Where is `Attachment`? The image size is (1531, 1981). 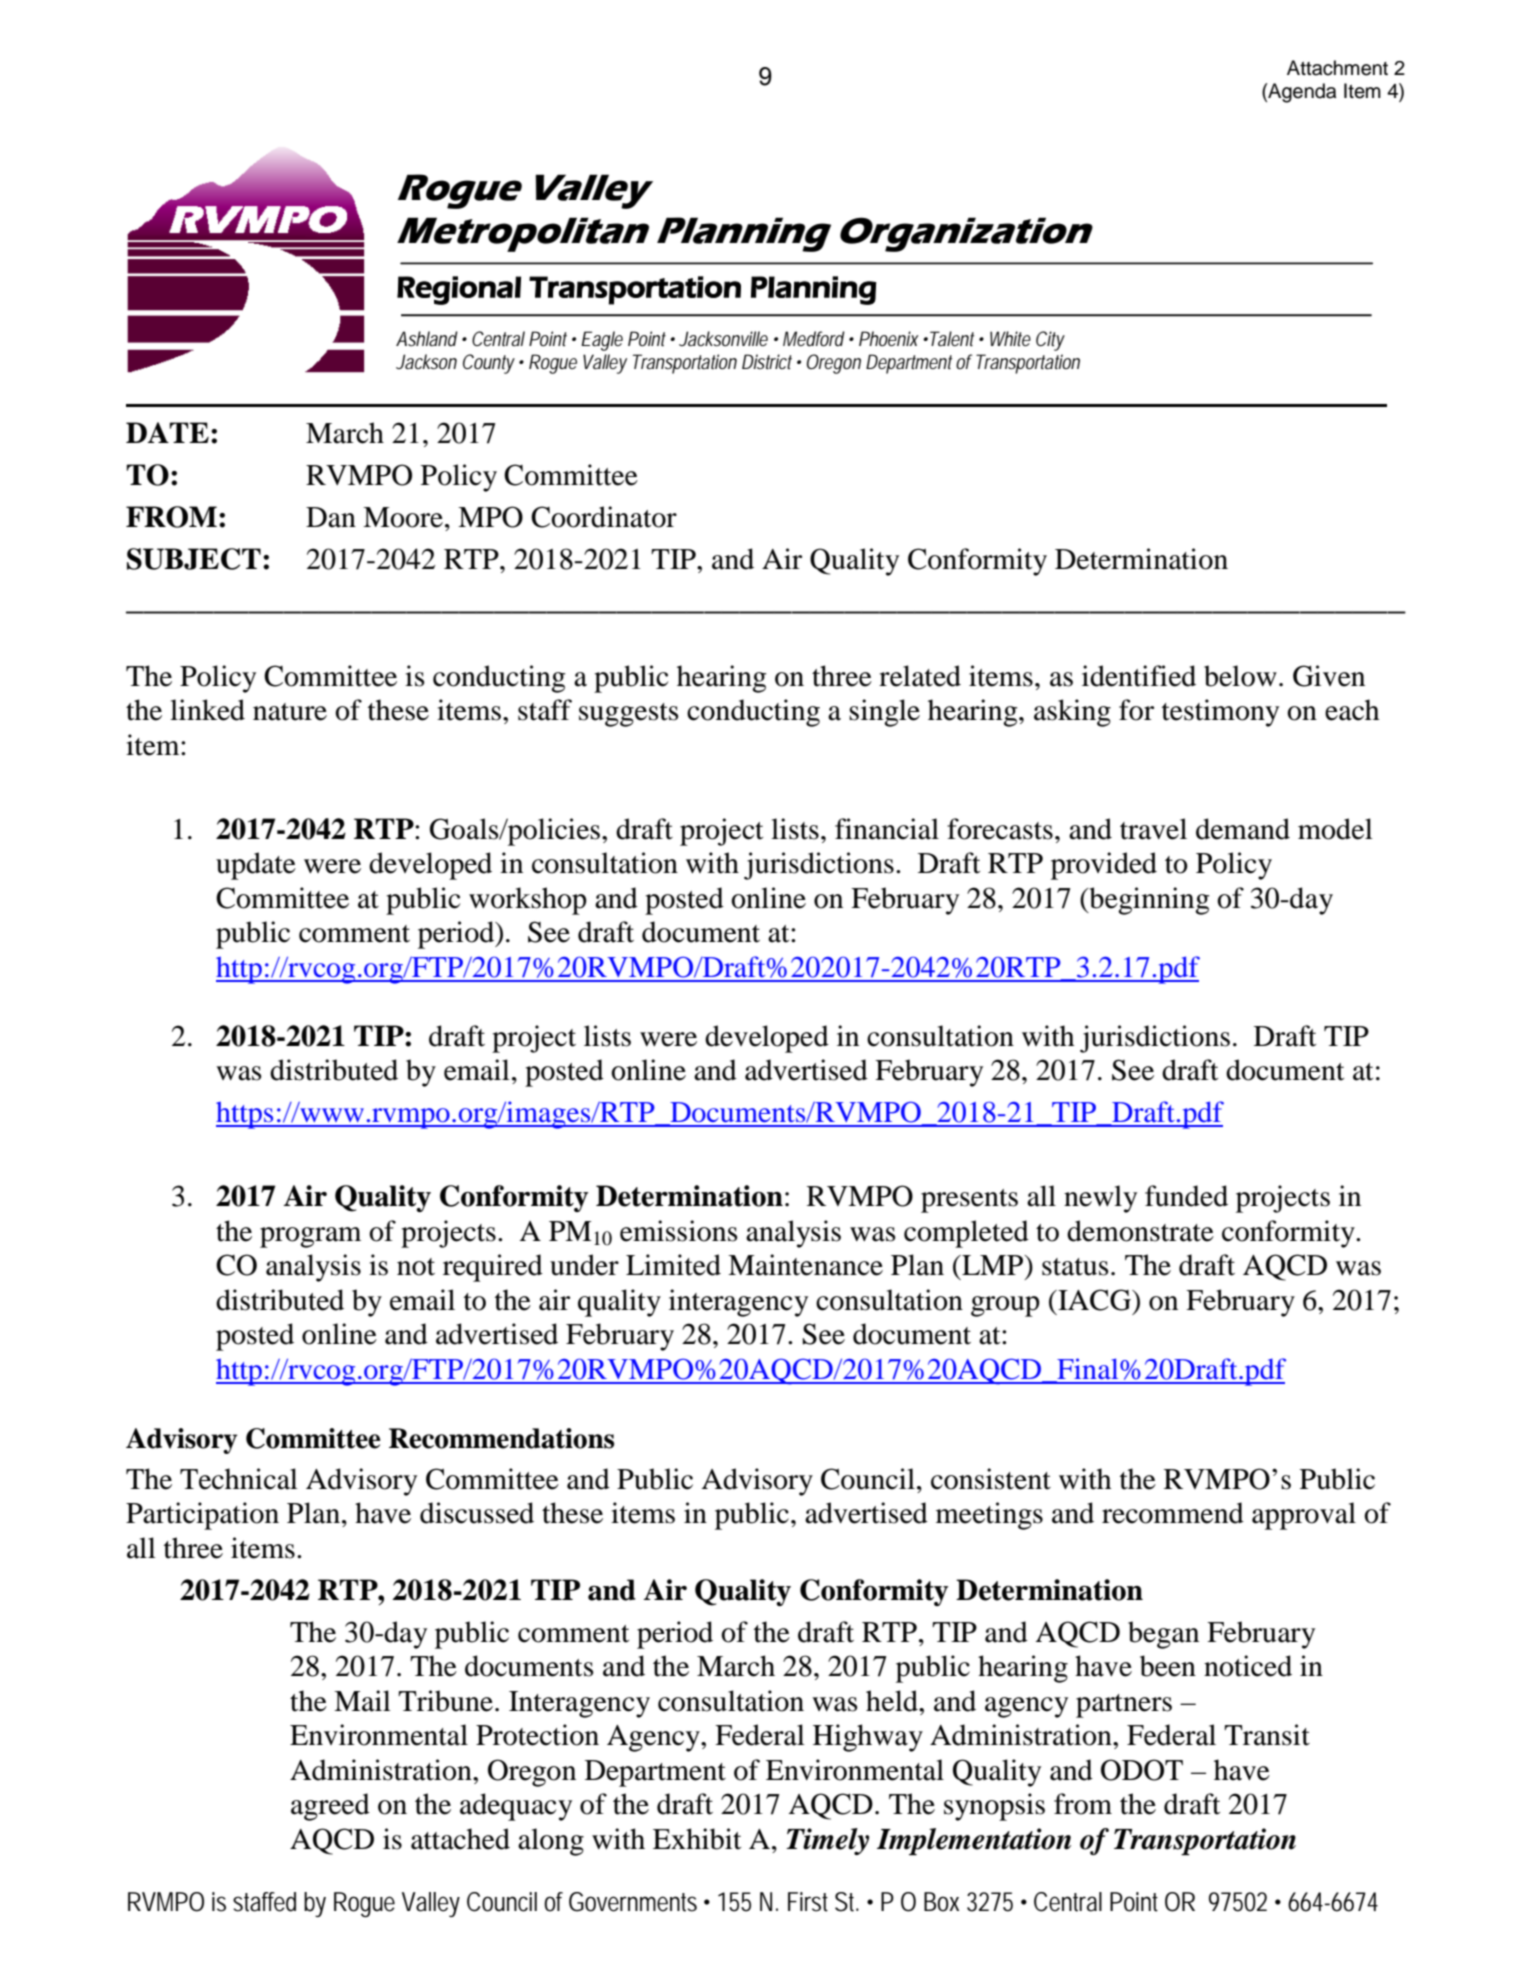 Attachment is located at coordinates (1337, 68).
